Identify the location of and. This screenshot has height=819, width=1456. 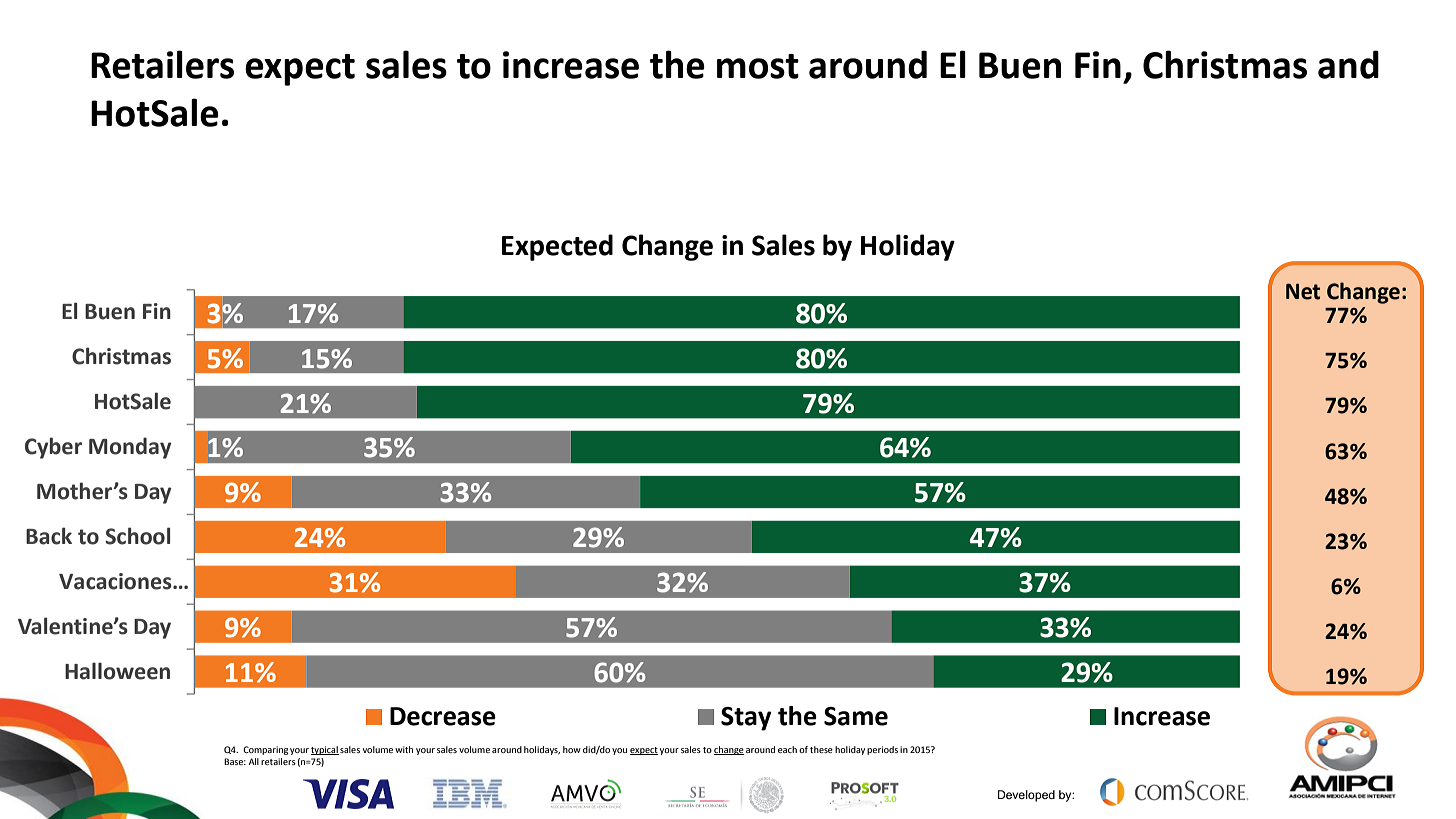
(1348, 64).
